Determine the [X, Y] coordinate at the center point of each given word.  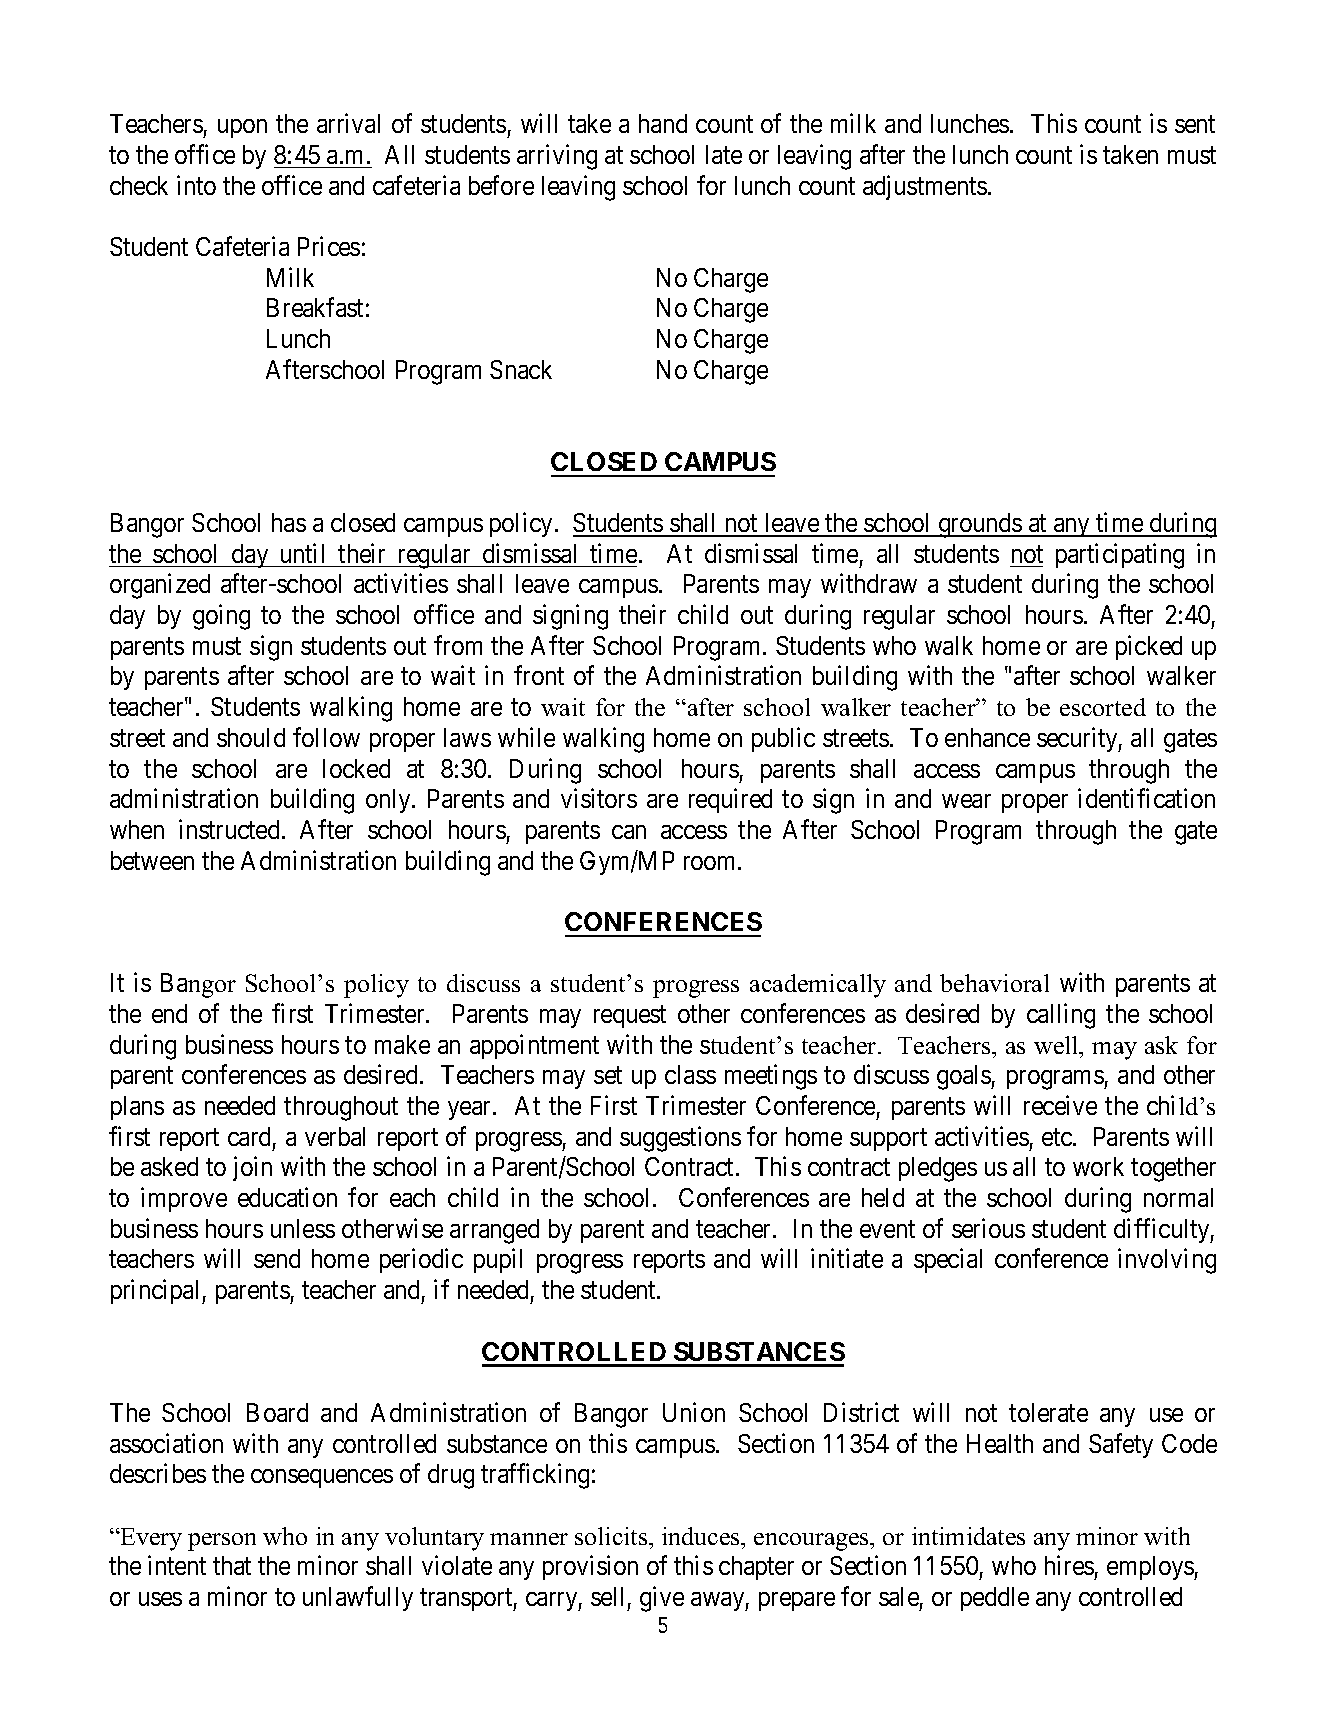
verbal [335, 1136]
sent [1195, 124]
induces [702, 1536]
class [690, 1074]
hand [663, 123]
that [232, 1565]
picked [1149, 647]
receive [1060, 1105]
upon [242, 128]
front [539, 675]
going [221, 617]
